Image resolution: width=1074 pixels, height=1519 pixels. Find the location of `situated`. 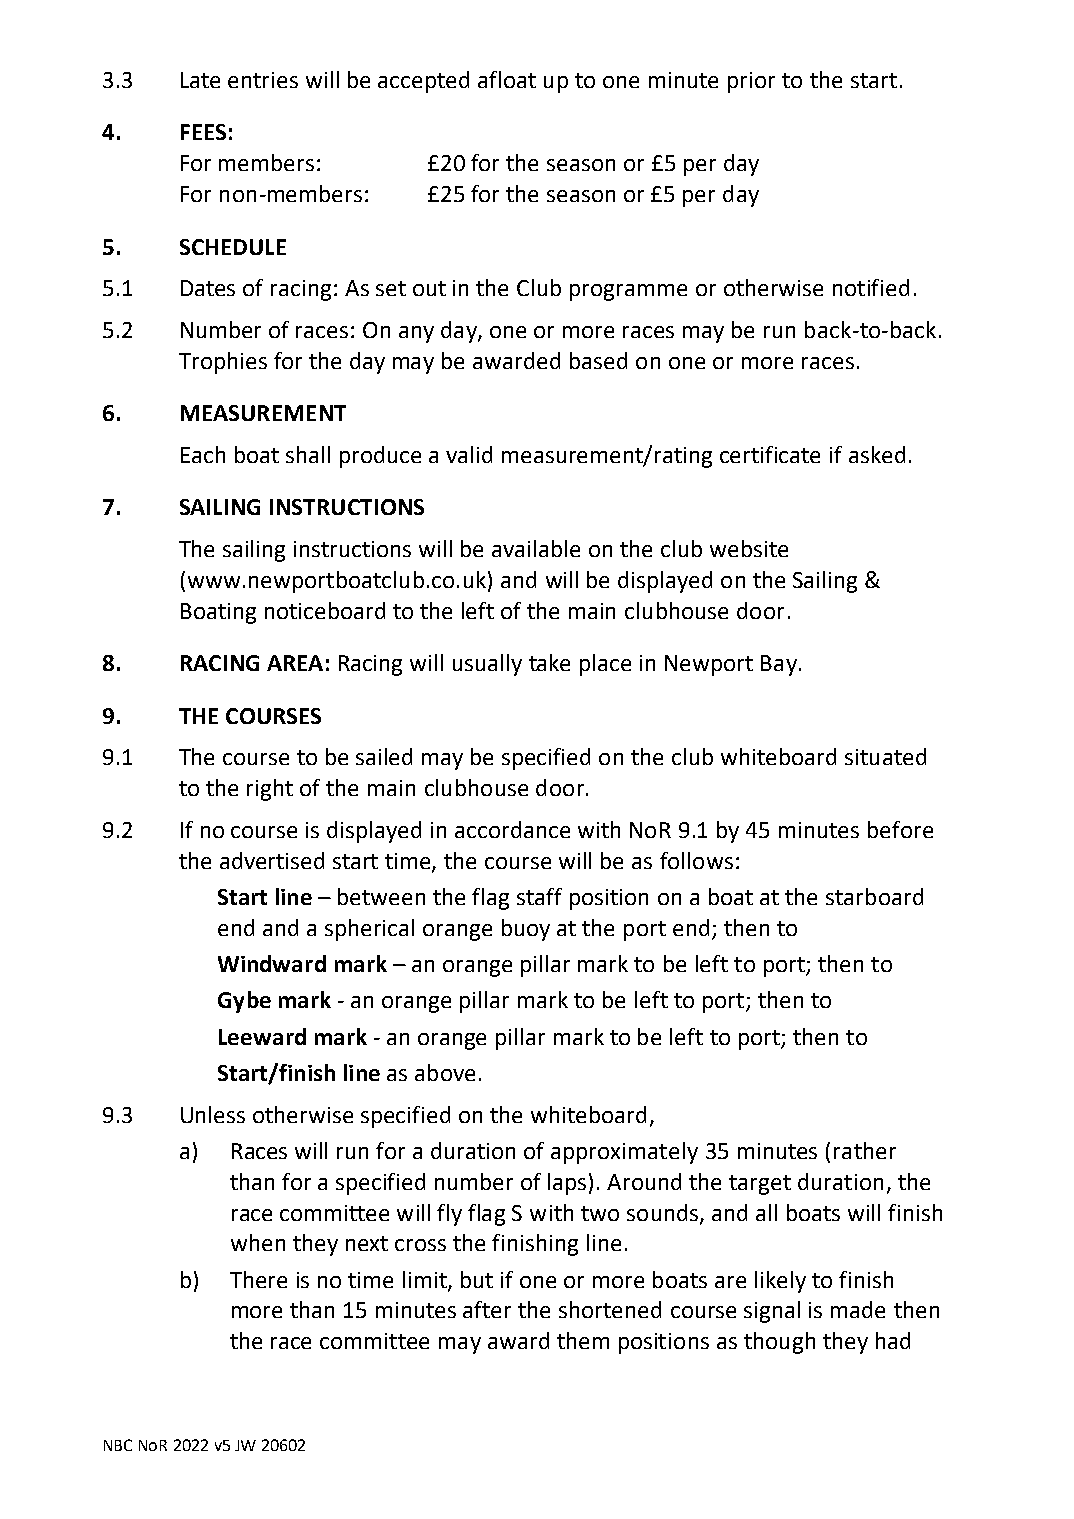

situated is located at coordinates (885, 756).
